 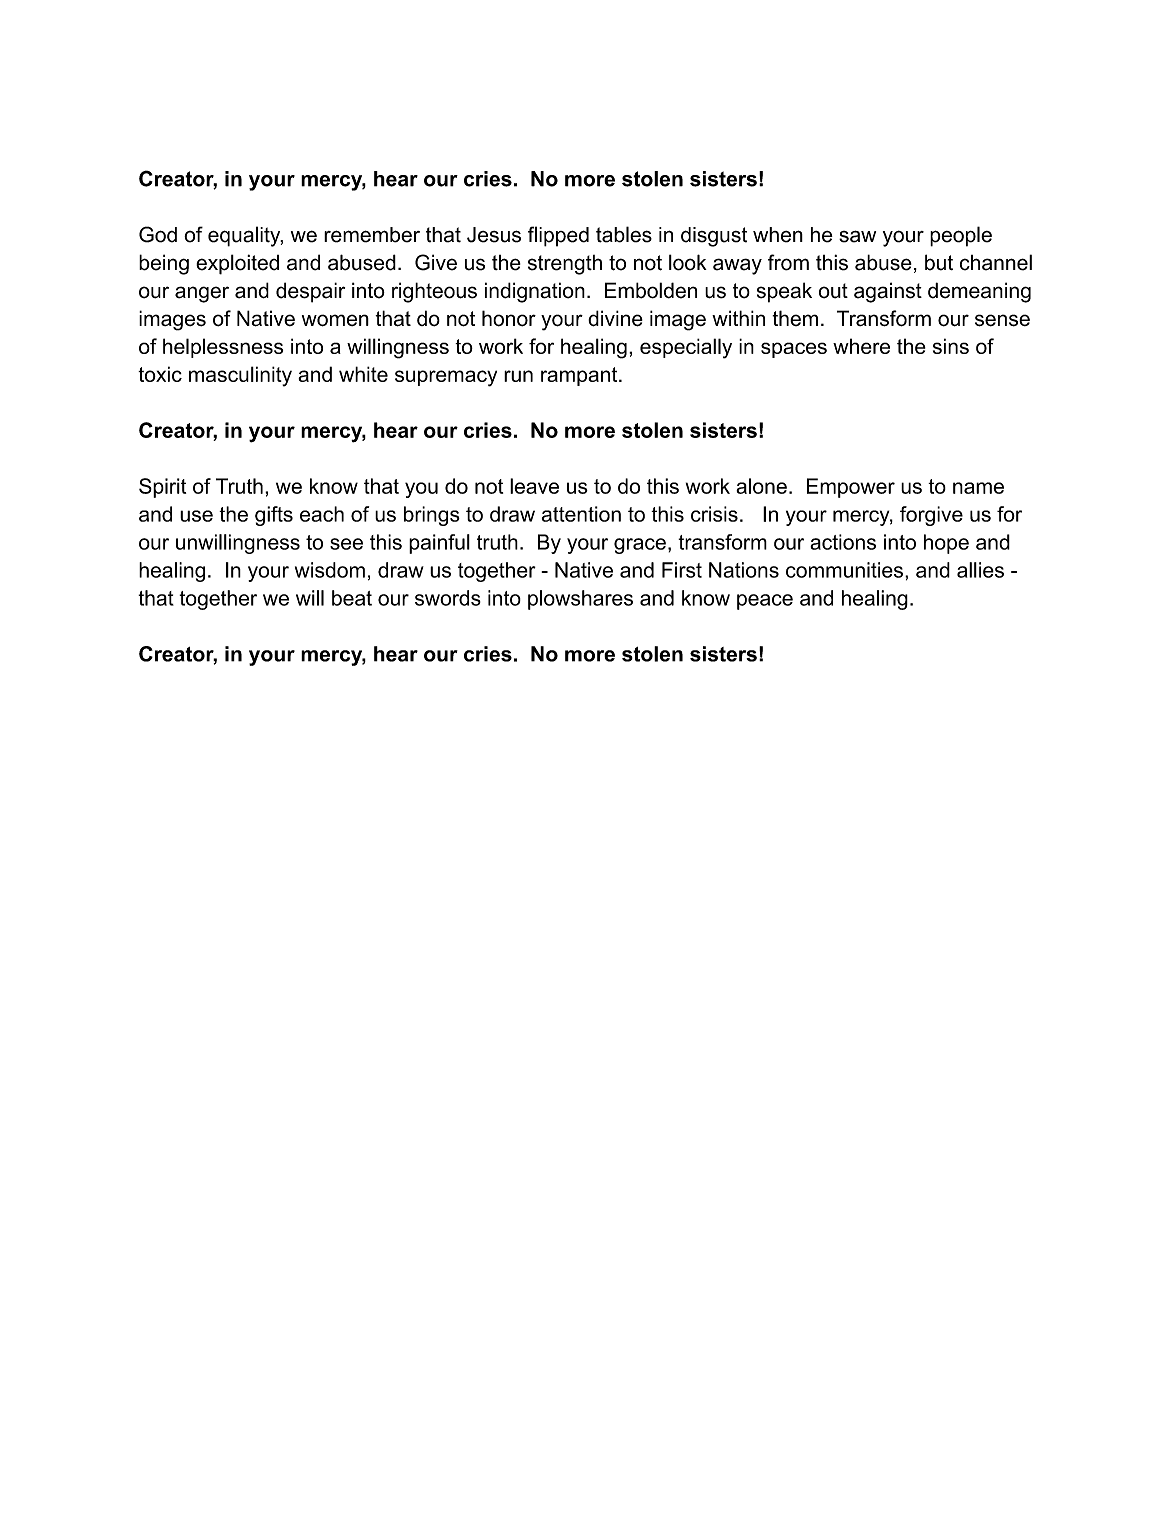 What do you see at coordinates (851, 488) in the screenshot?
I see `Empower` at bounding box center [851, 488].
